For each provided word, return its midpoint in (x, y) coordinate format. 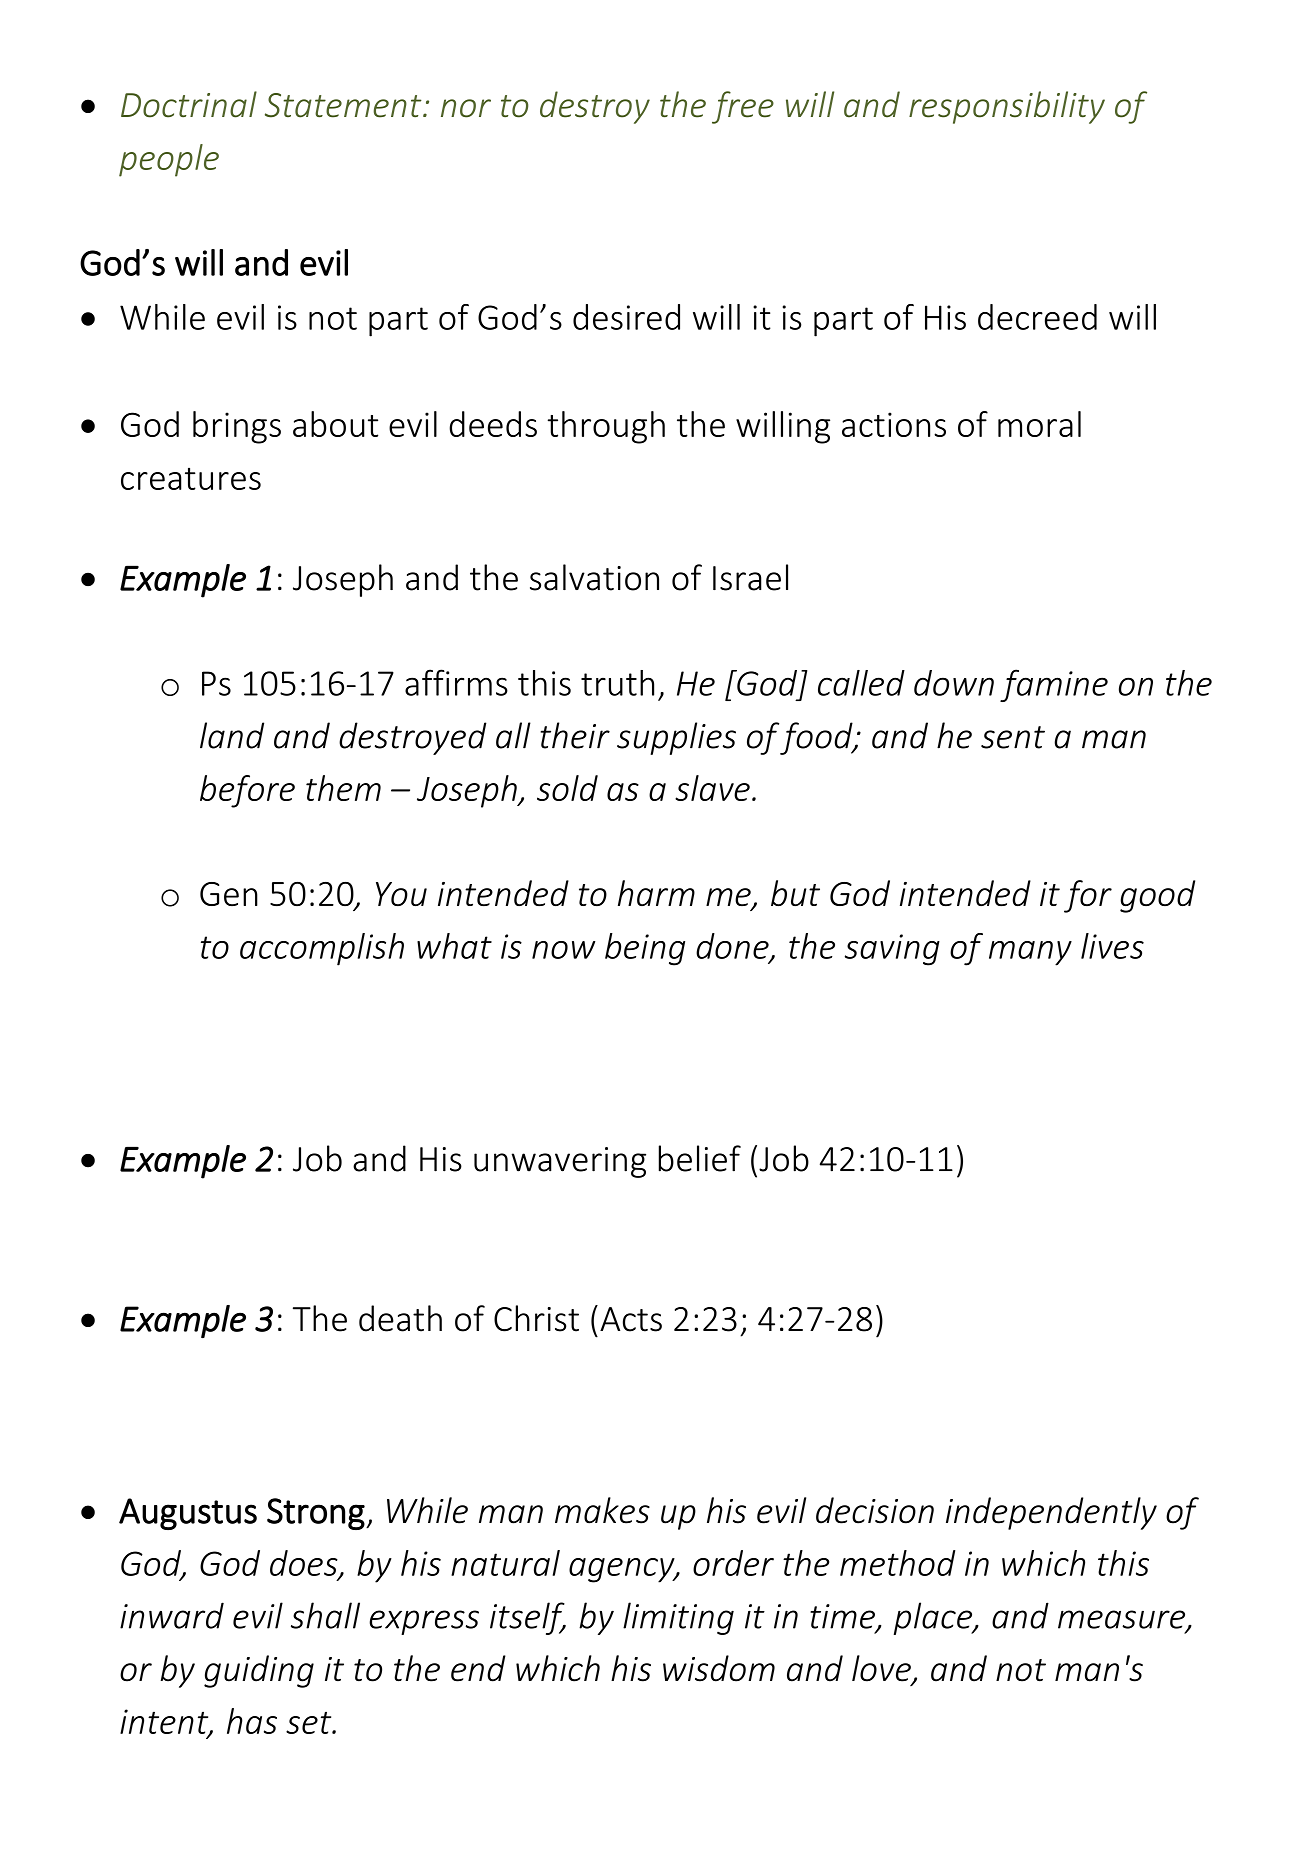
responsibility (1007, 107)
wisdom (719, 1668)
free (743, 107)
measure (1123, 1620)
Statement (344, 105)
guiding (259, 1671)
